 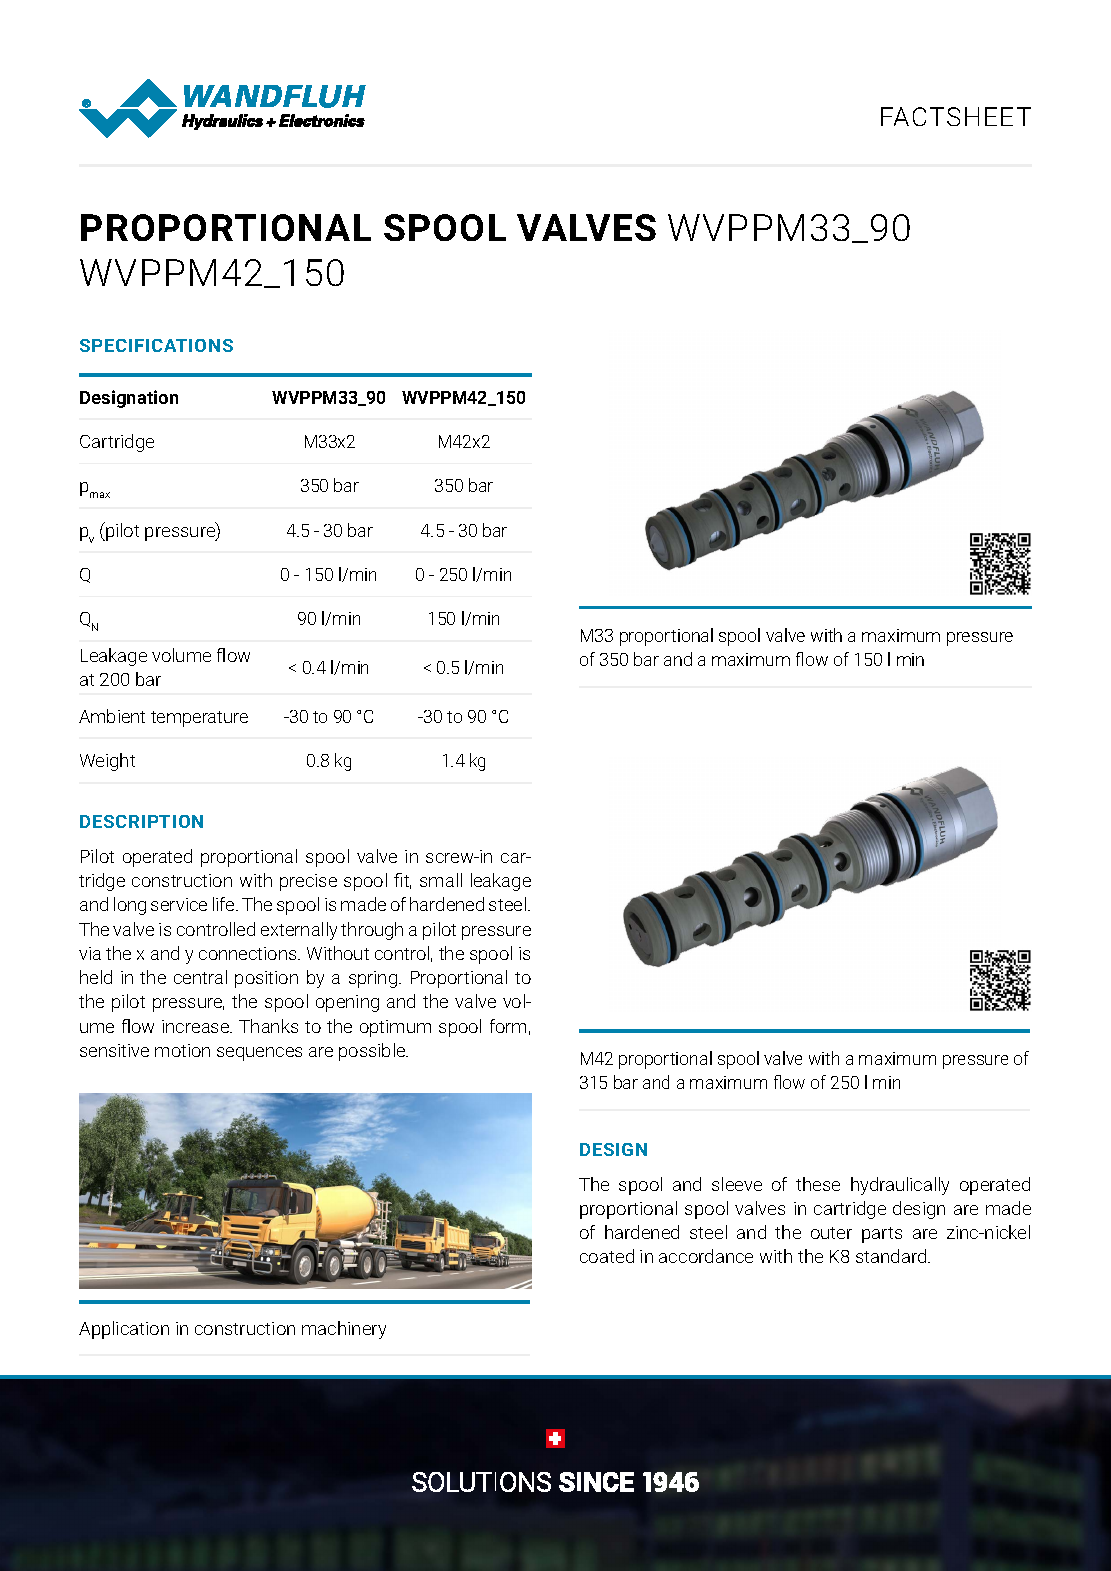 I want to click on small, so click(x=441, y=880).
